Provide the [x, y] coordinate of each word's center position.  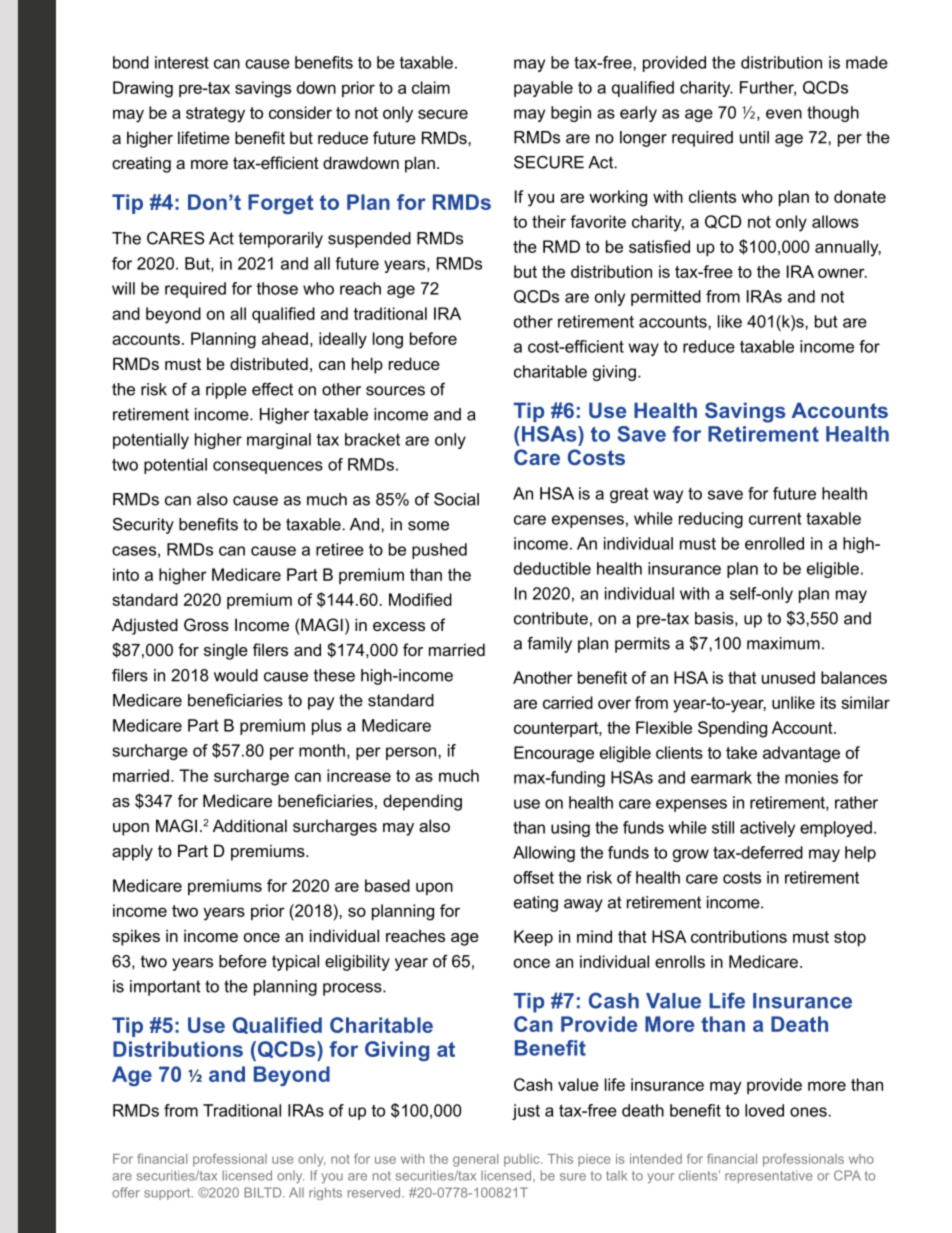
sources [395, 391]
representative [769, 1176]
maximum [783, 643]
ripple [226, 391]
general [475, 1160]
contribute [551, 618]
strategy [215, 115]
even [784, 114]
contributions [739, 936]
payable [543, 89]
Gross [206, 624]
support [168, 1194]
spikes [136, 937]
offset [534, 877]
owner [842, 273]
